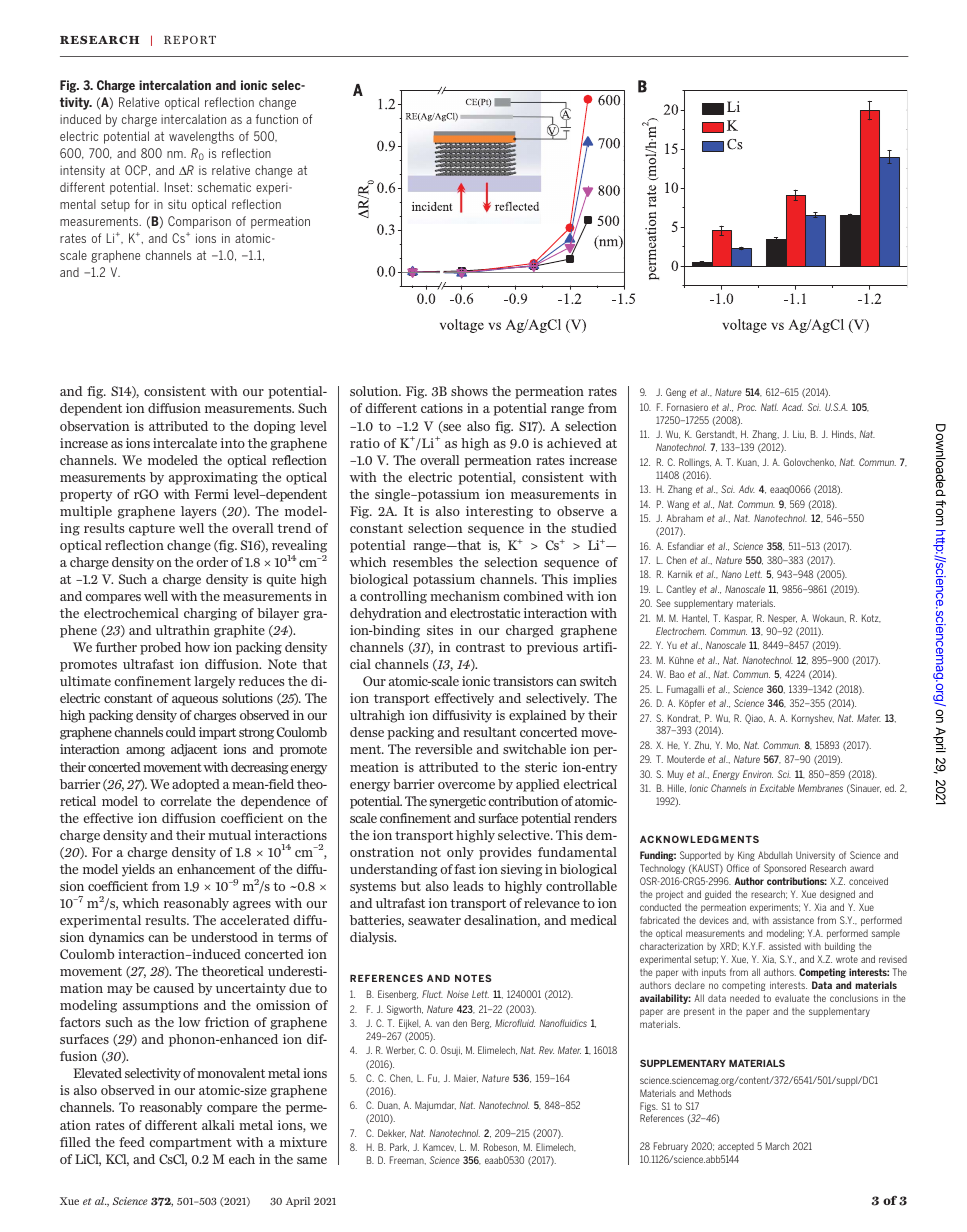 This screenshot has width=967, height=1232. What do you see at coordinates (480, 647) in the screenshot?
I see `contrast` at bounding box center [480, 647].
